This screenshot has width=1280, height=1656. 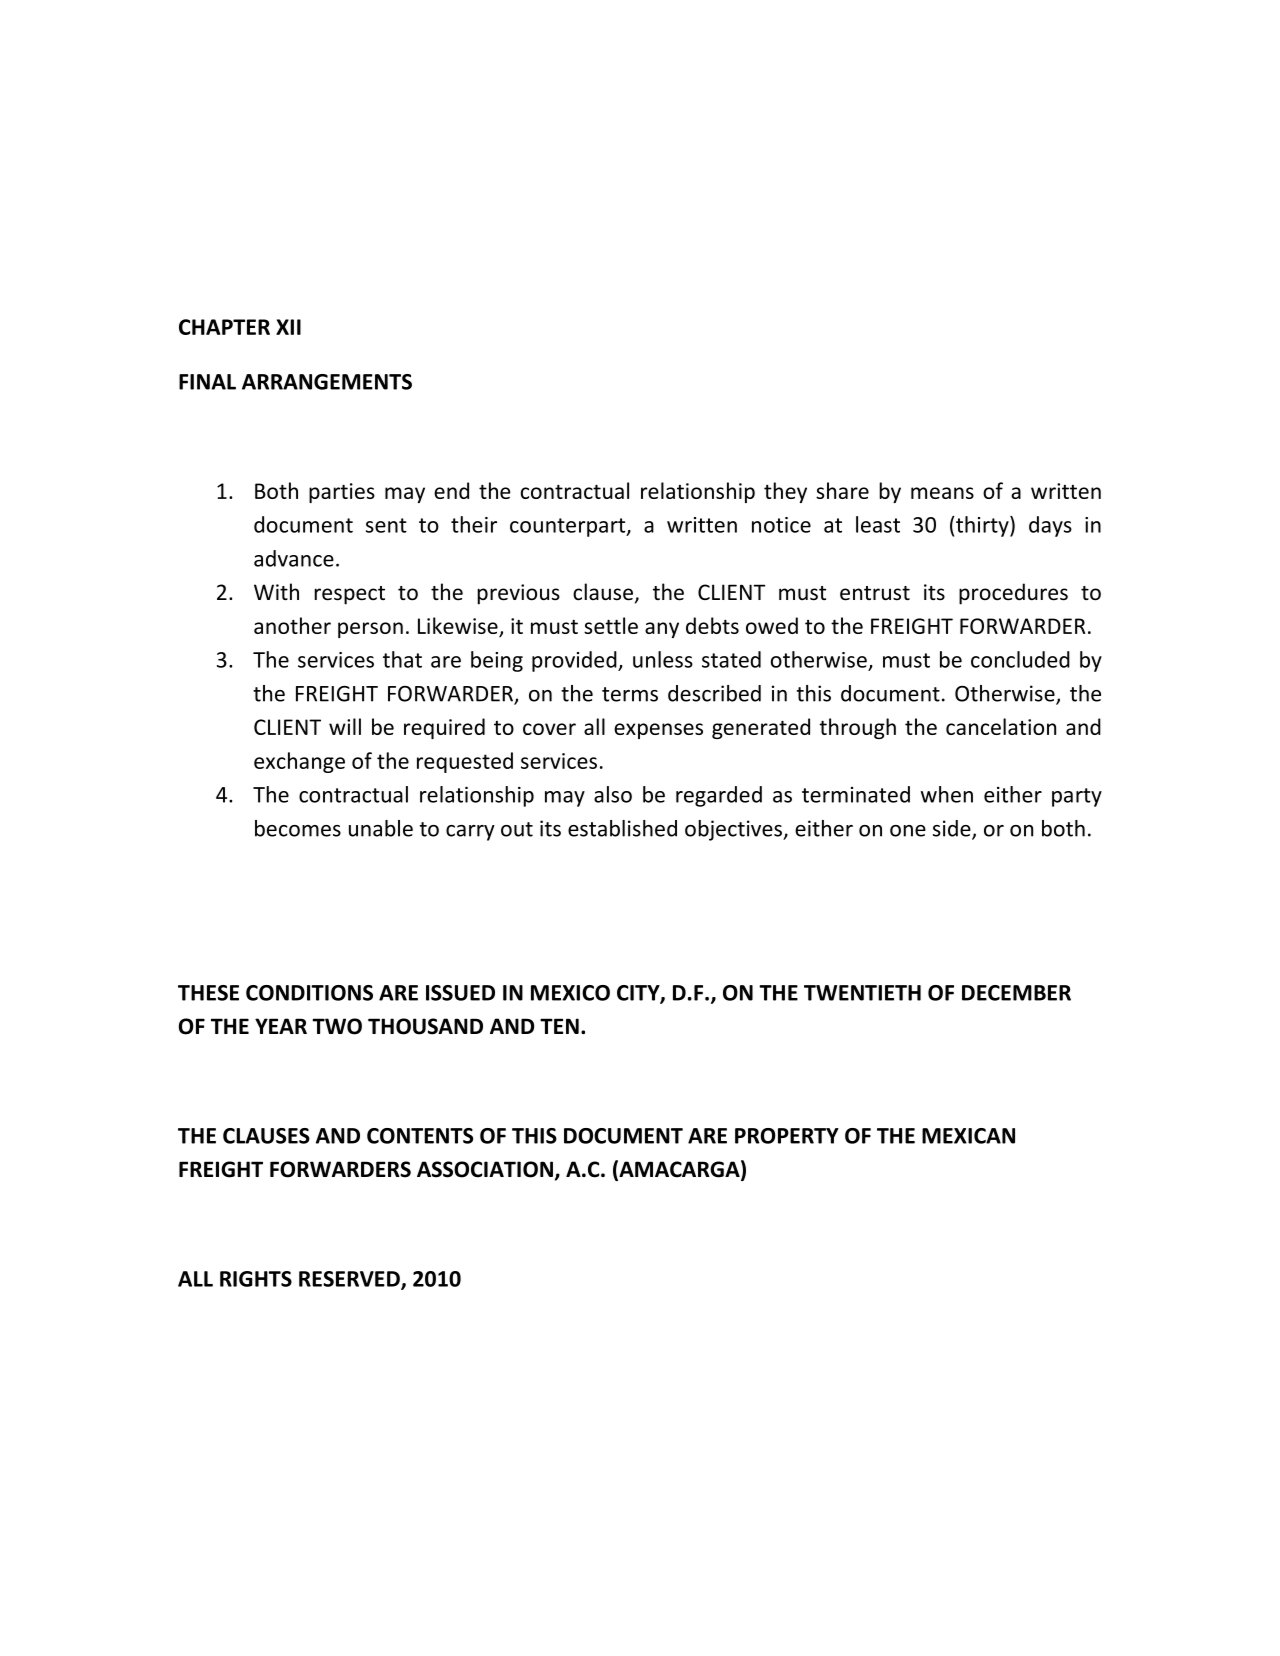 I want to click on when, so click(x=947, y=794).
